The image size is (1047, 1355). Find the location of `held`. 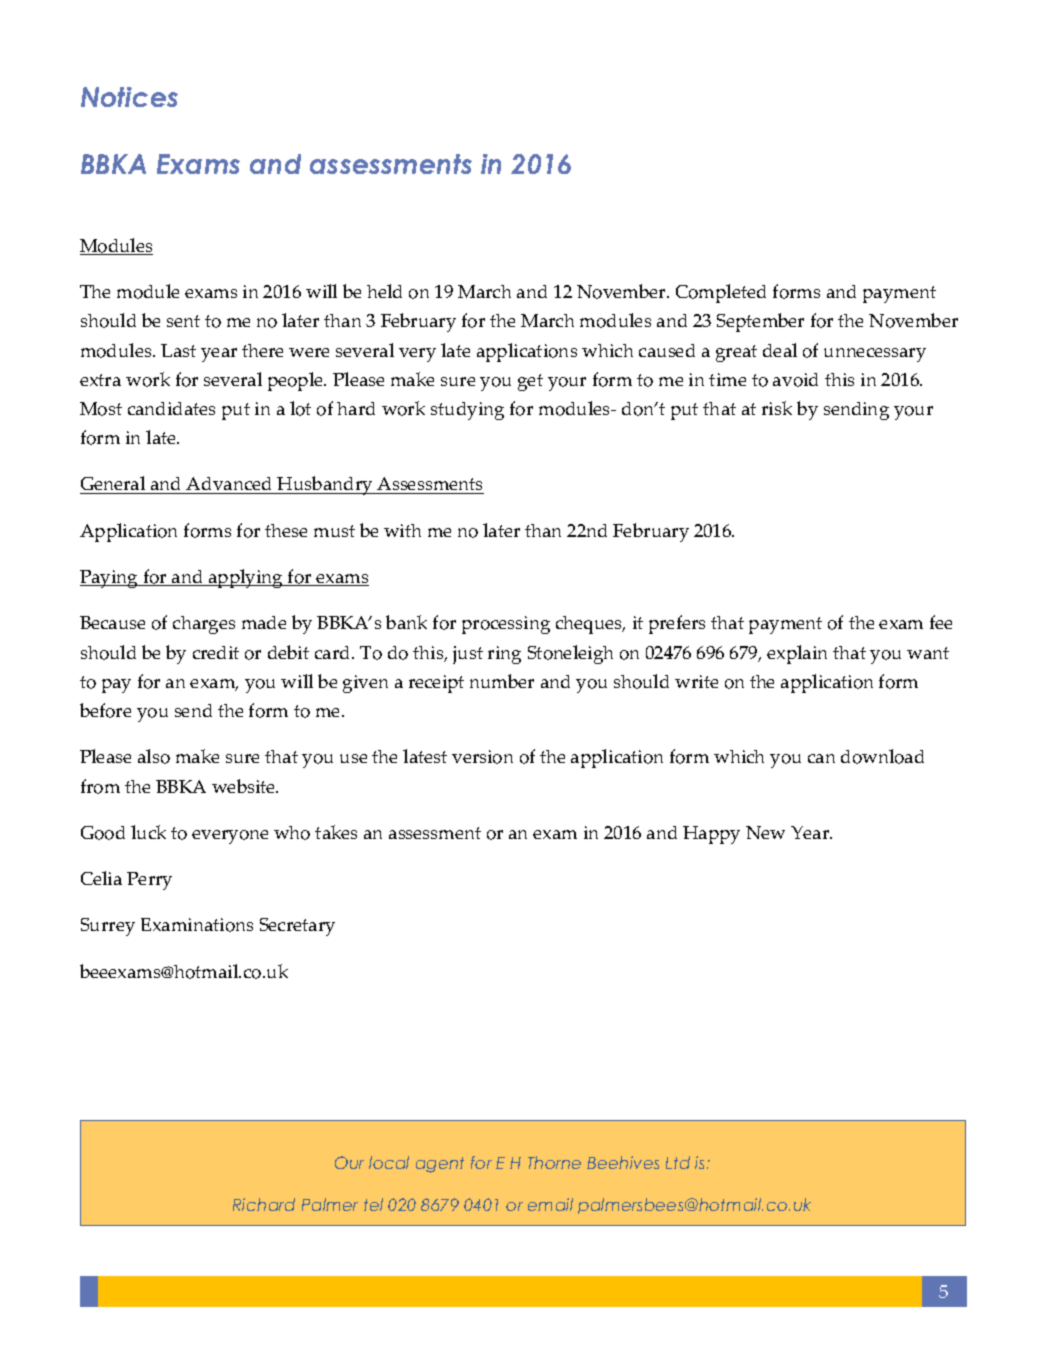

held is located at coordinates (384, 291).
